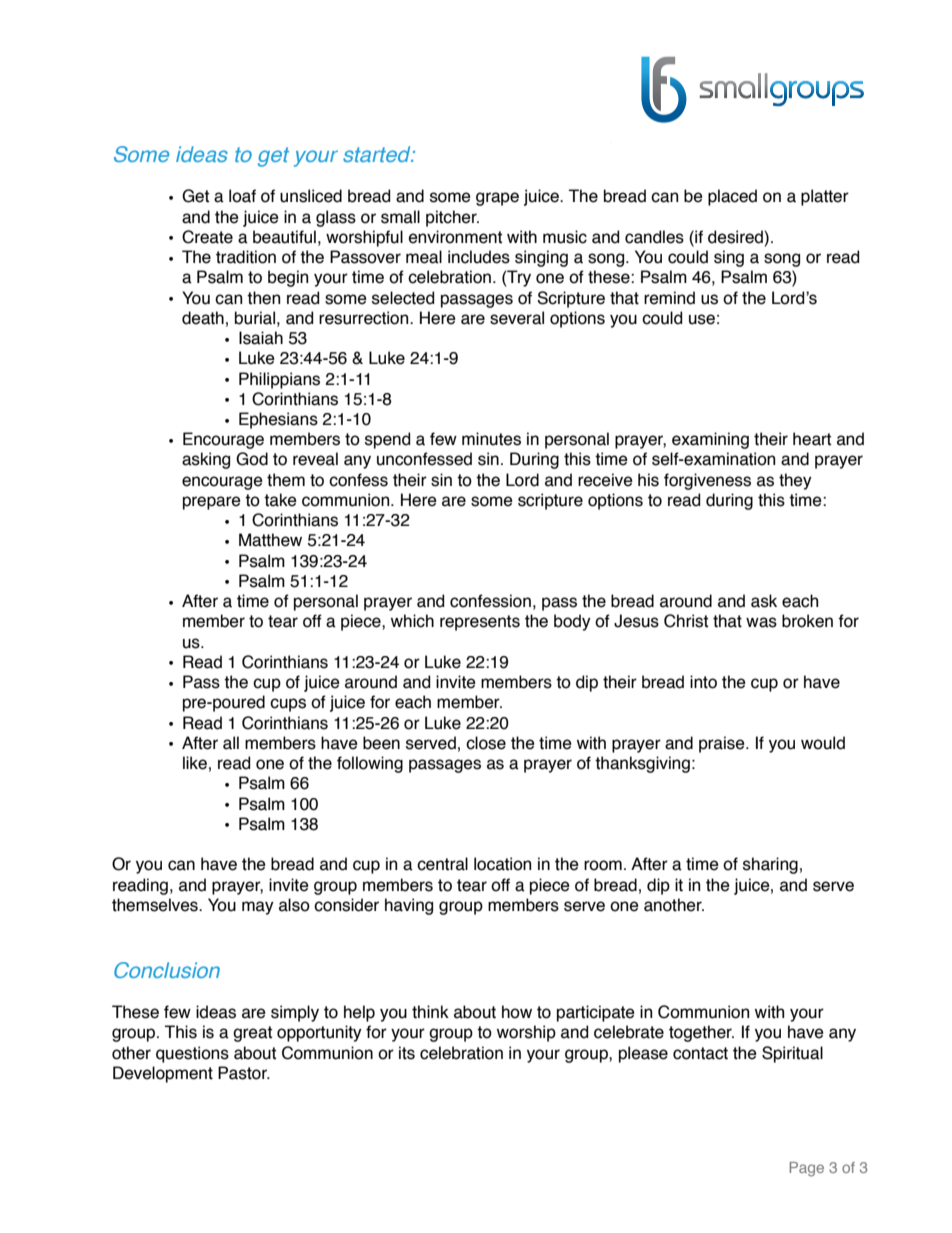 The image size is (952, 1233). I want to click on grape, so click(497, 199).
